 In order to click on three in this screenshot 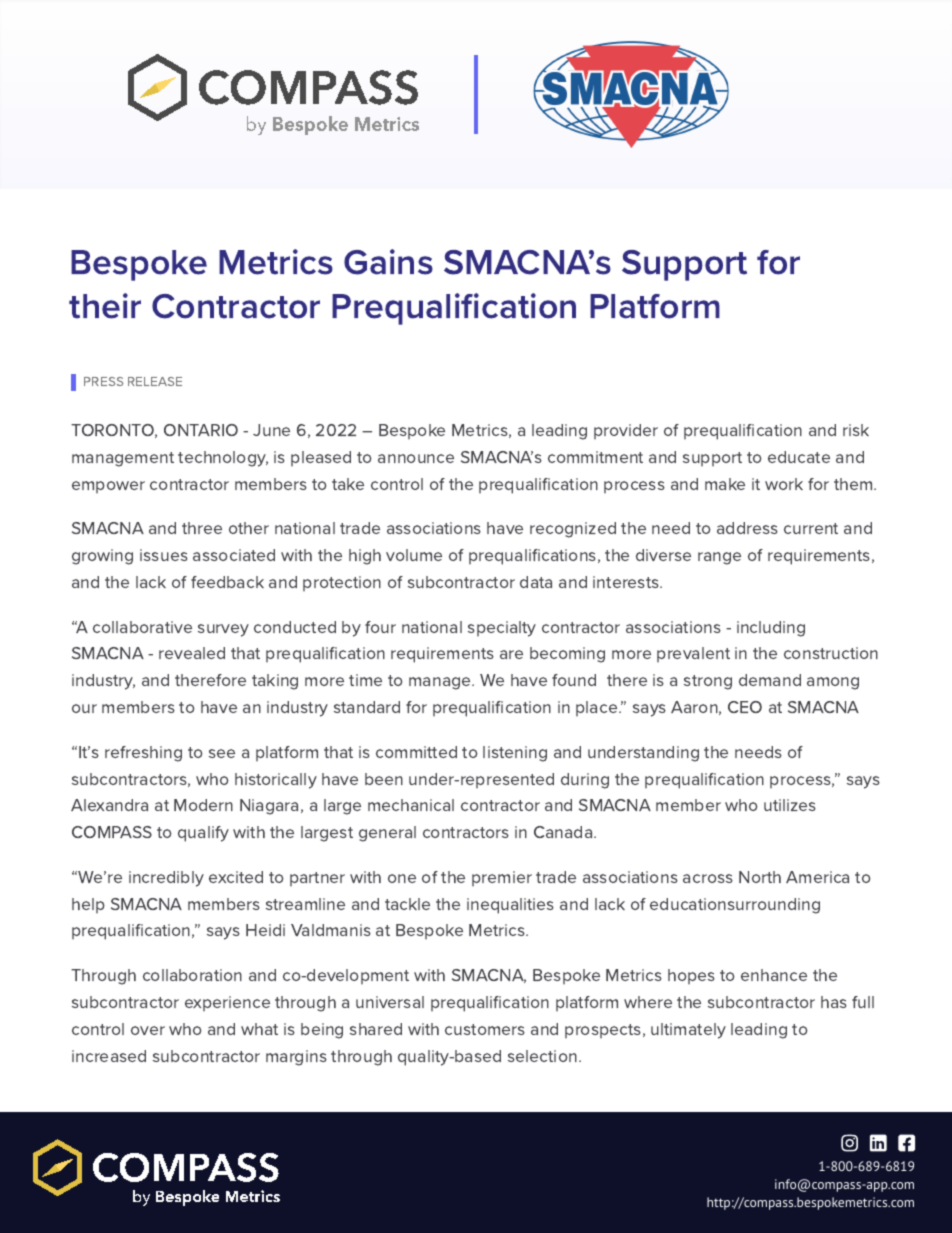, I will do `click(202, 528)`.
